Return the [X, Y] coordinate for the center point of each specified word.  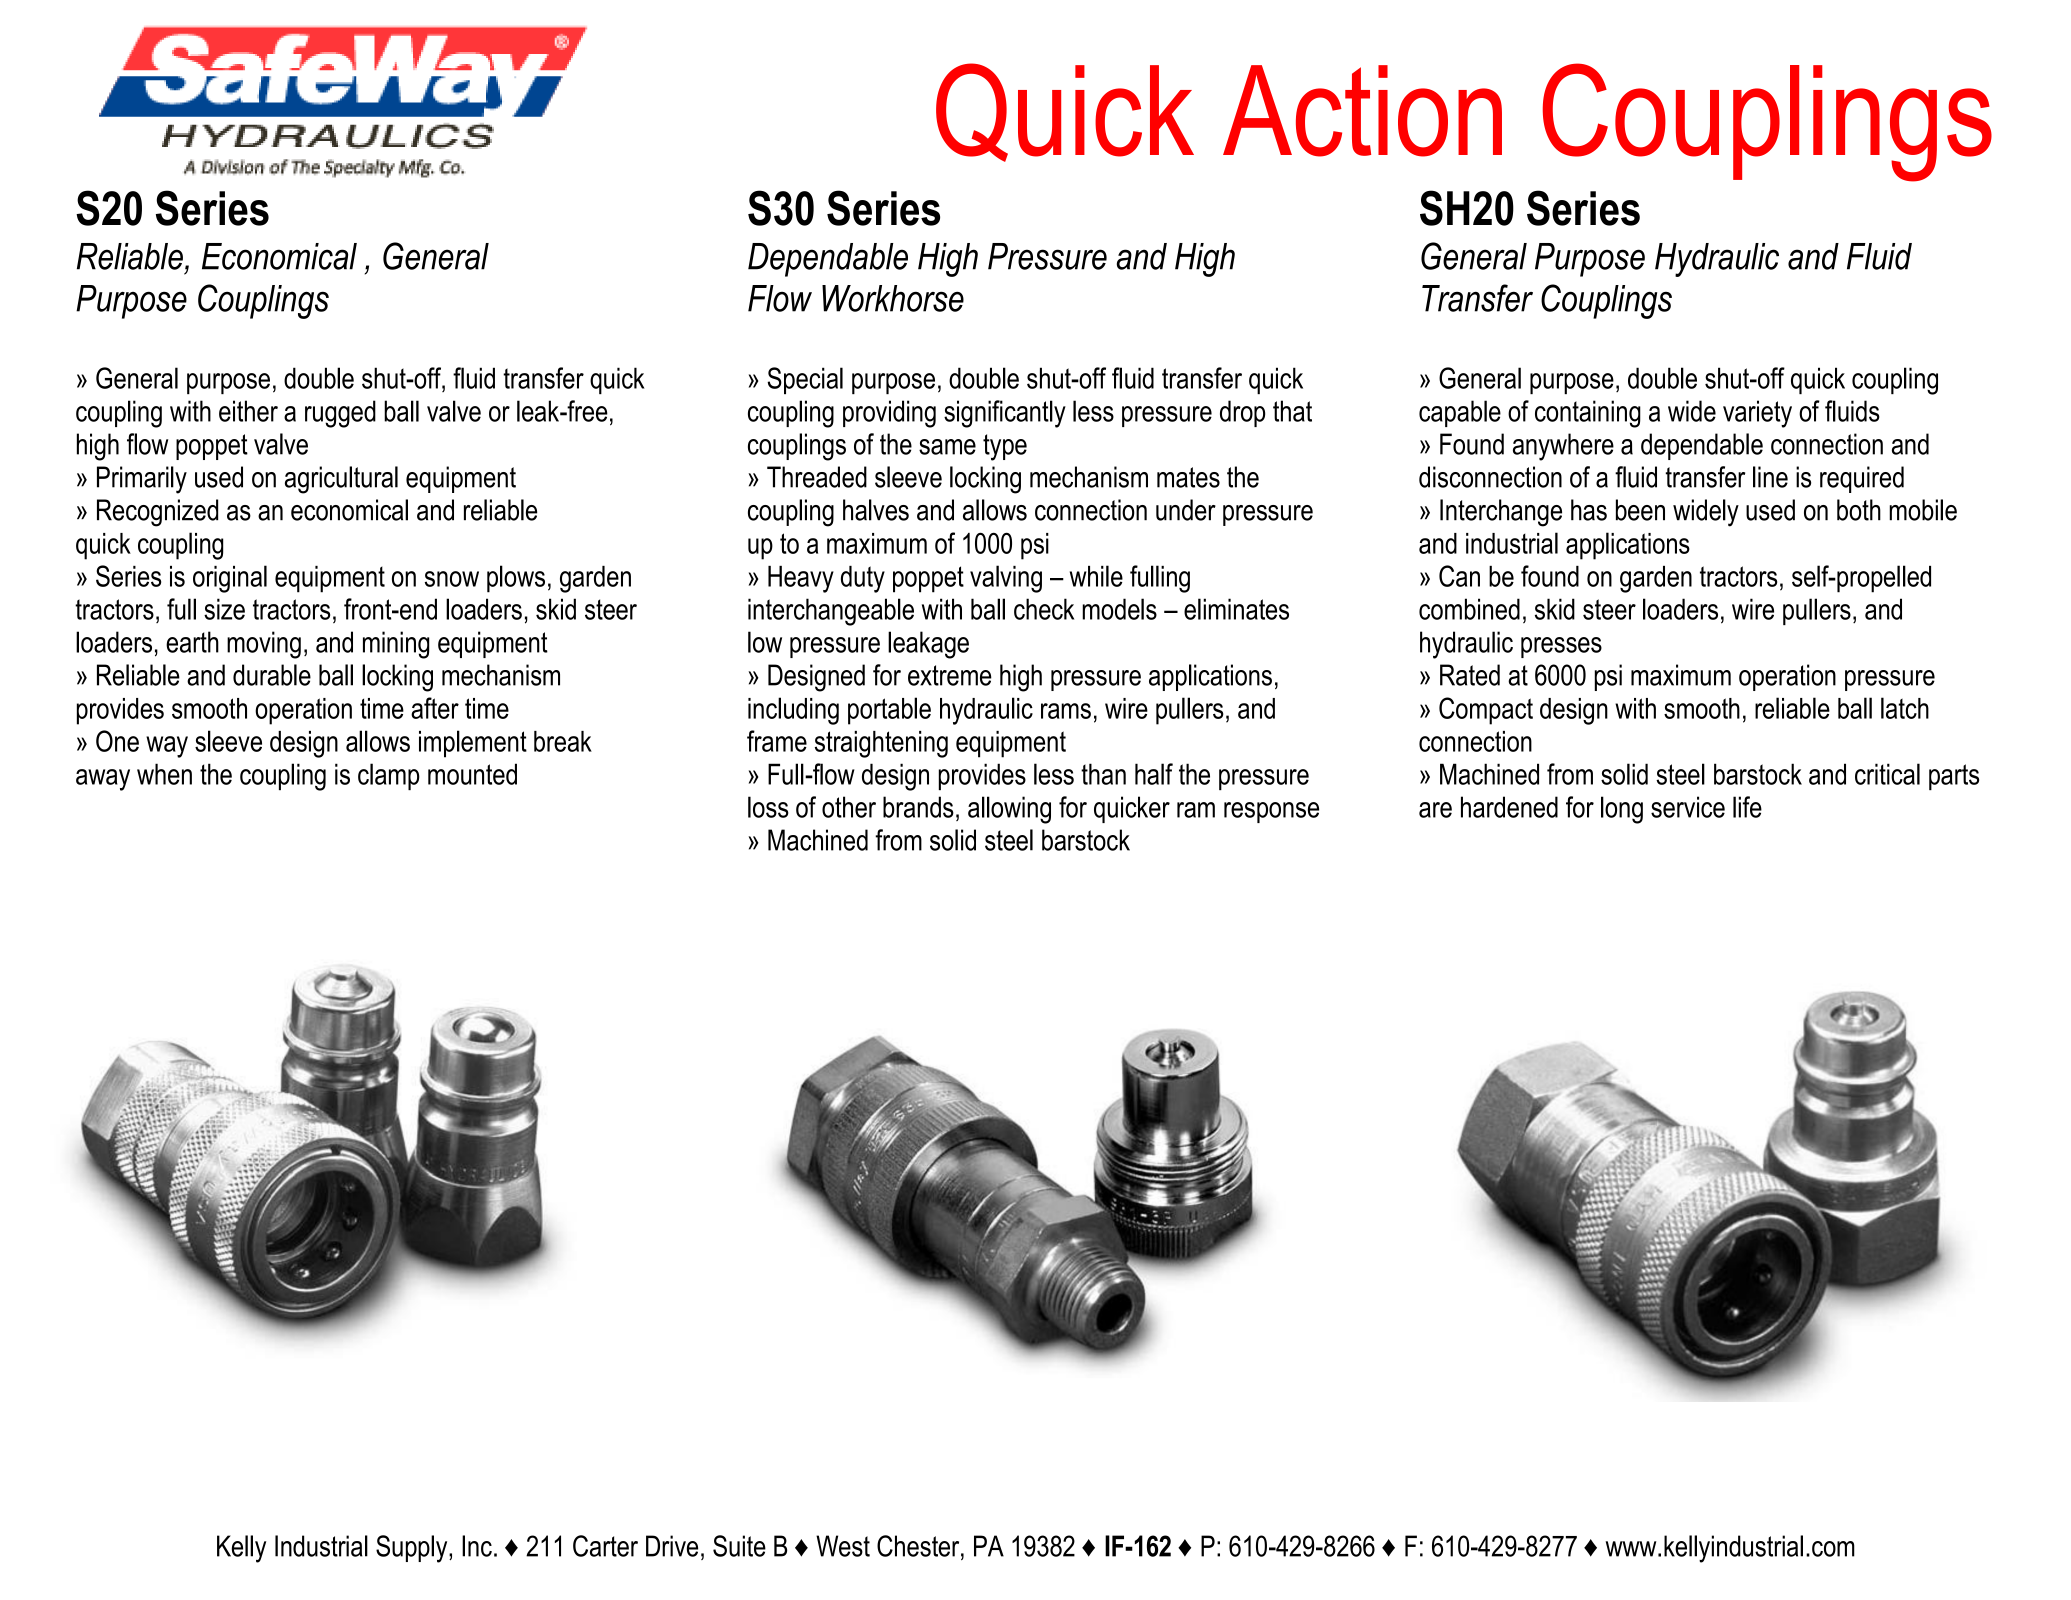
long [1622, 810]
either [248, 411]
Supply [413, 1549]
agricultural [341, 480]
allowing [1009, 810]
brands [918, 807]
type [1005, 447]
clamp [389, 776]
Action [1362, 111]
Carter [605, 1546]
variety [1757, 414]
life [1747, 807]
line [1770, 477]
